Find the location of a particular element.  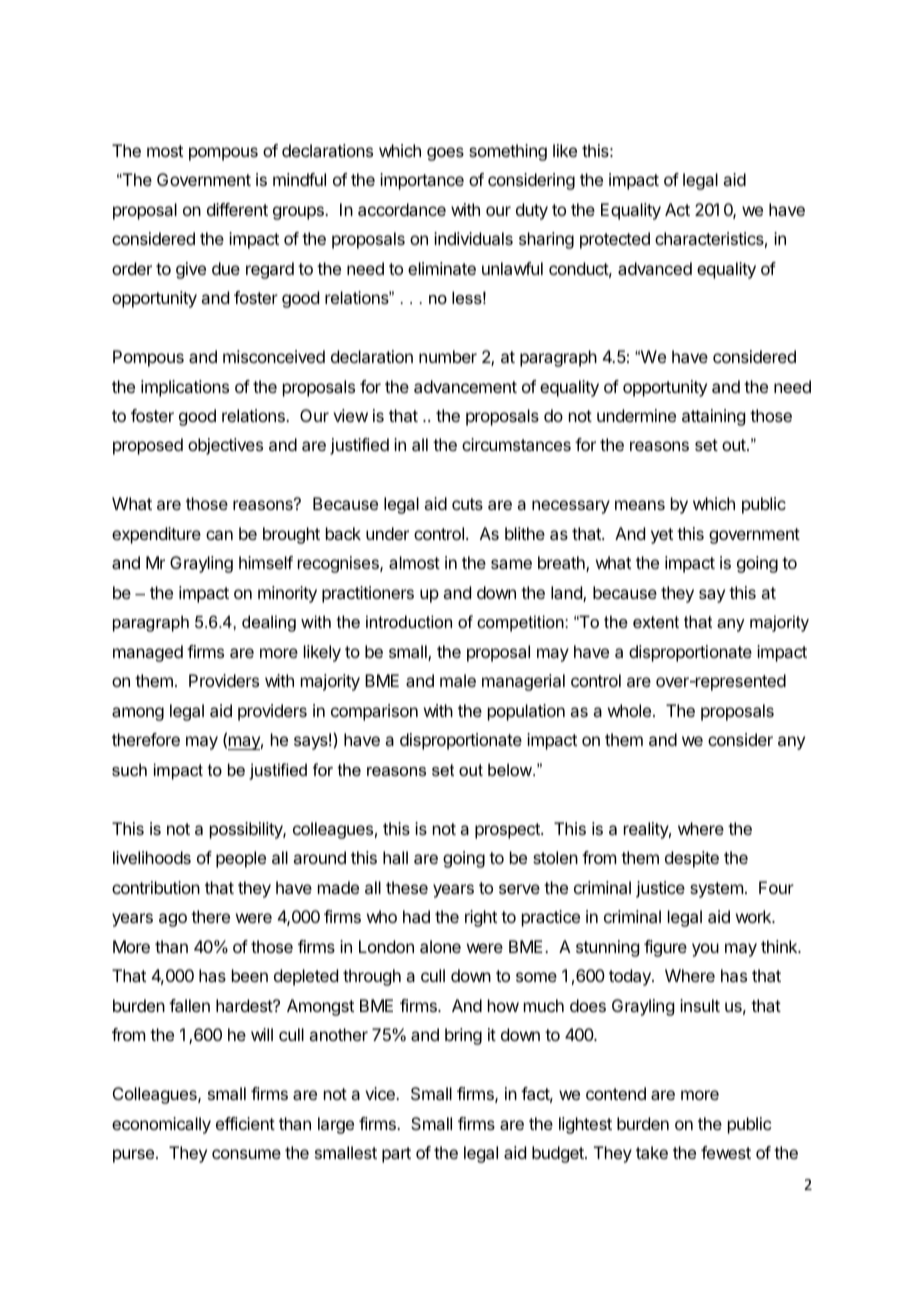

efficient is located at coordinates (245, 1123).
